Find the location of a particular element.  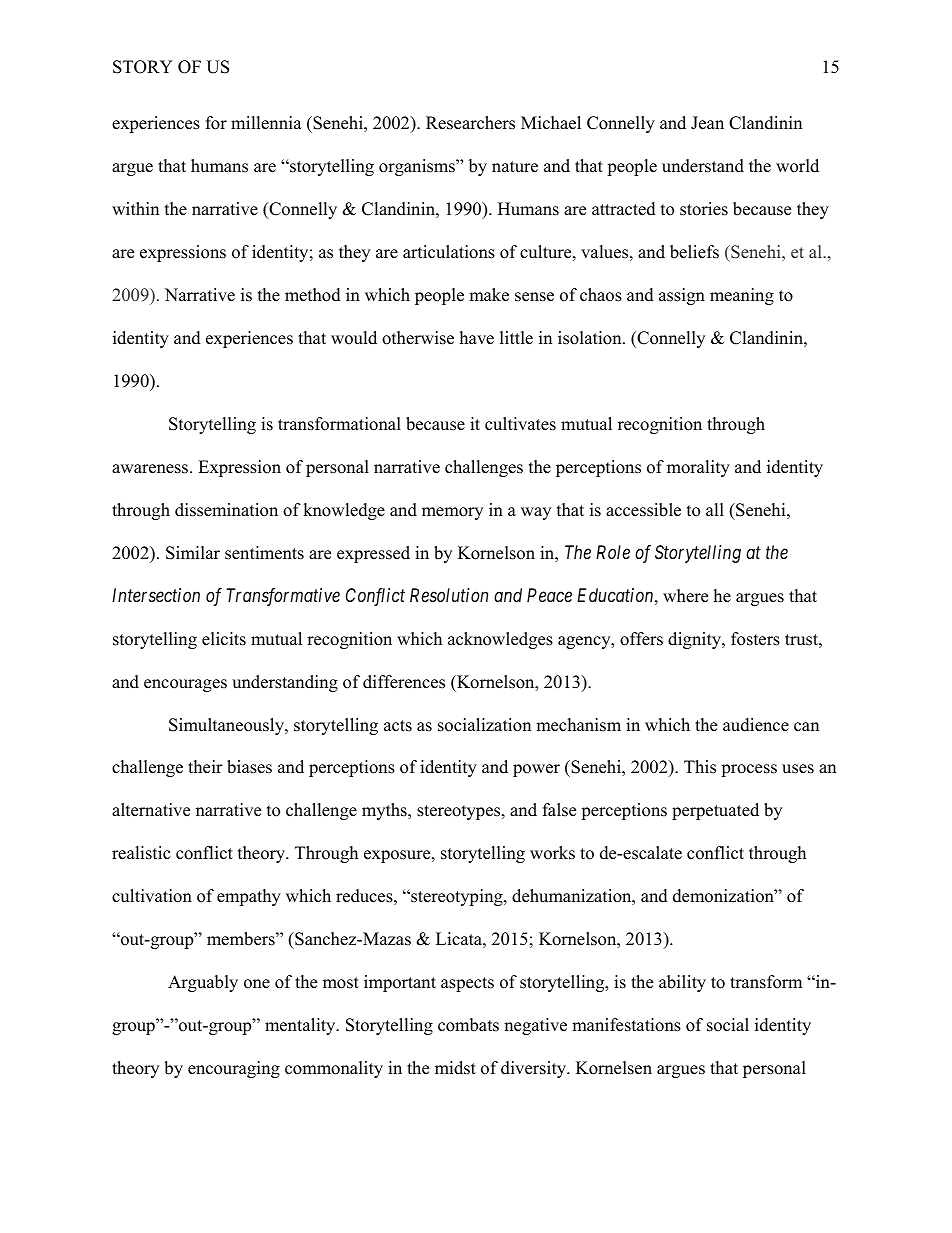

Researchers is located at coordinates (470, 123).
